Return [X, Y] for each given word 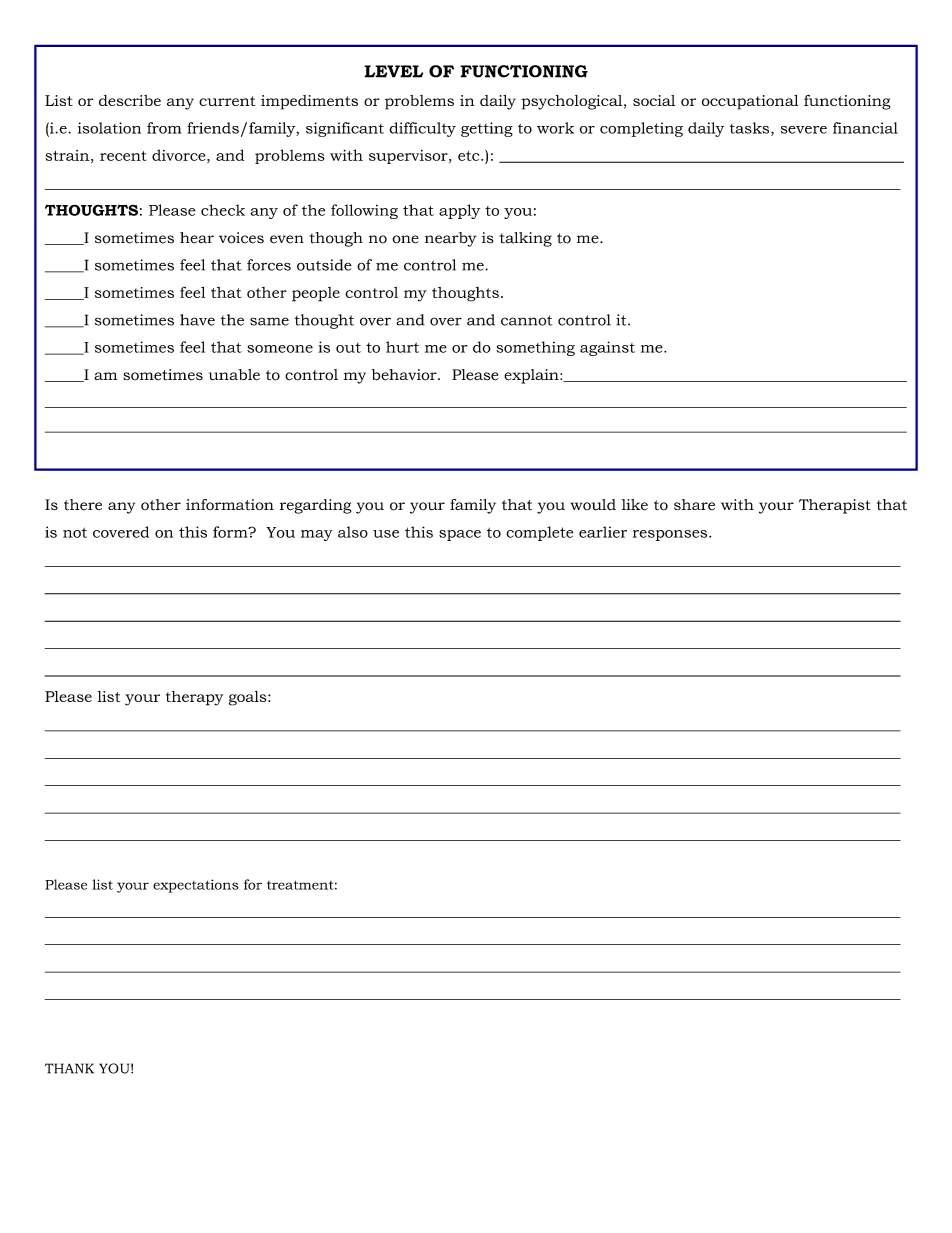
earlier [603, 532]
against [607, 348]
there [83, 504]
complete [539, 533]
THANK [69, 1068]
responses [671, 535]
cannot [526, 320]
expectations [196, 886]
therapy [194, 698]
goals [249, 698]
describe [130, 100]
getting [487, 129]
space [460, 535]
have [197, 320]
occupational [750, 102]
